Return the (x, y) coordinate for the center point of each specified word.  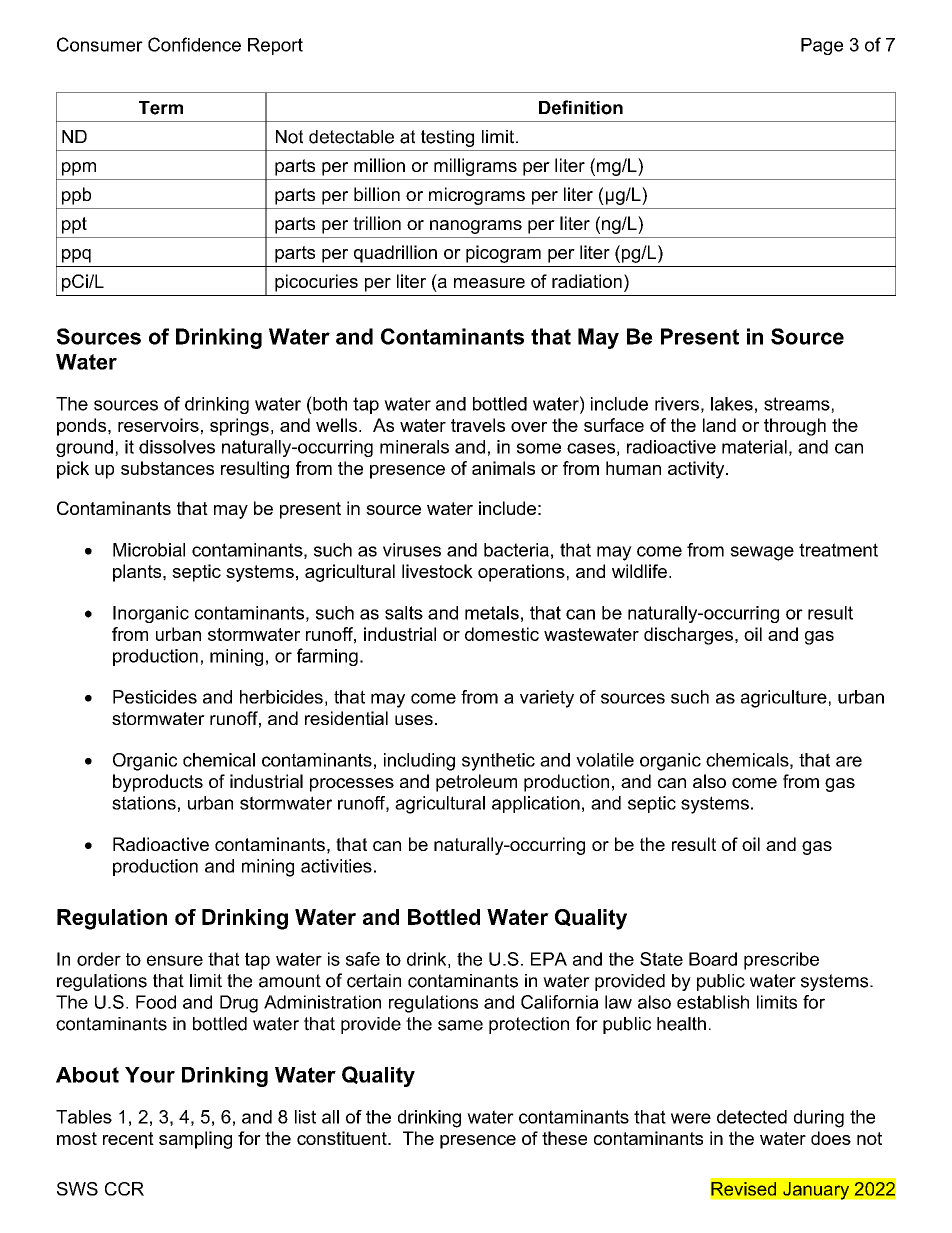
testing (447, 138)
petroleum (476, 783)
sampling (195, 1140)
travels (478, 425)
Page (822, 46)
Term (161, 108)
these (564, 1138)
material (754, 447)
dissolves (177, 447)
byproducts (158, 783)
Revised (743, 1189)
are (849, 761)
